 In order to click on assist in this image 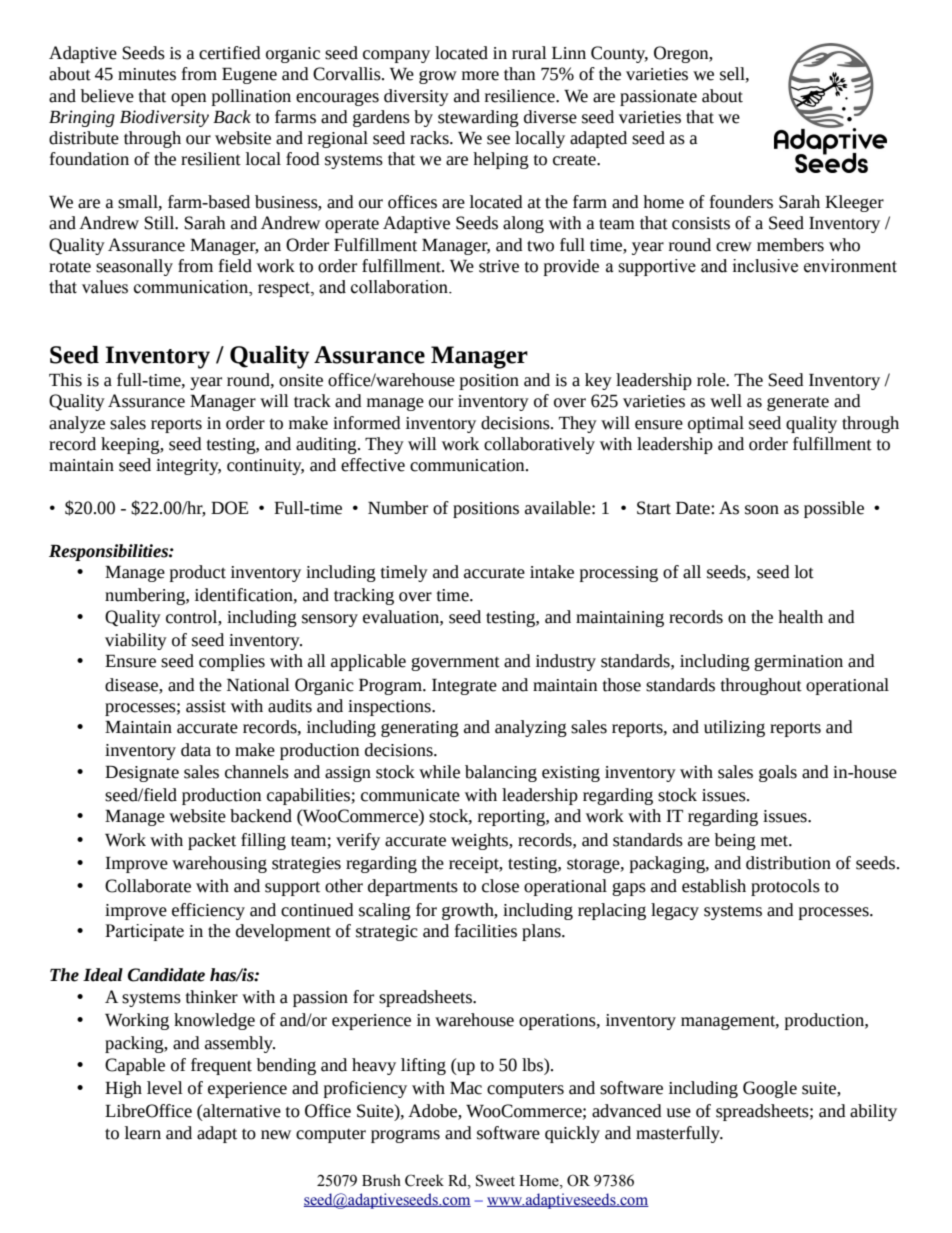, I will do `click(206, 706)`.
